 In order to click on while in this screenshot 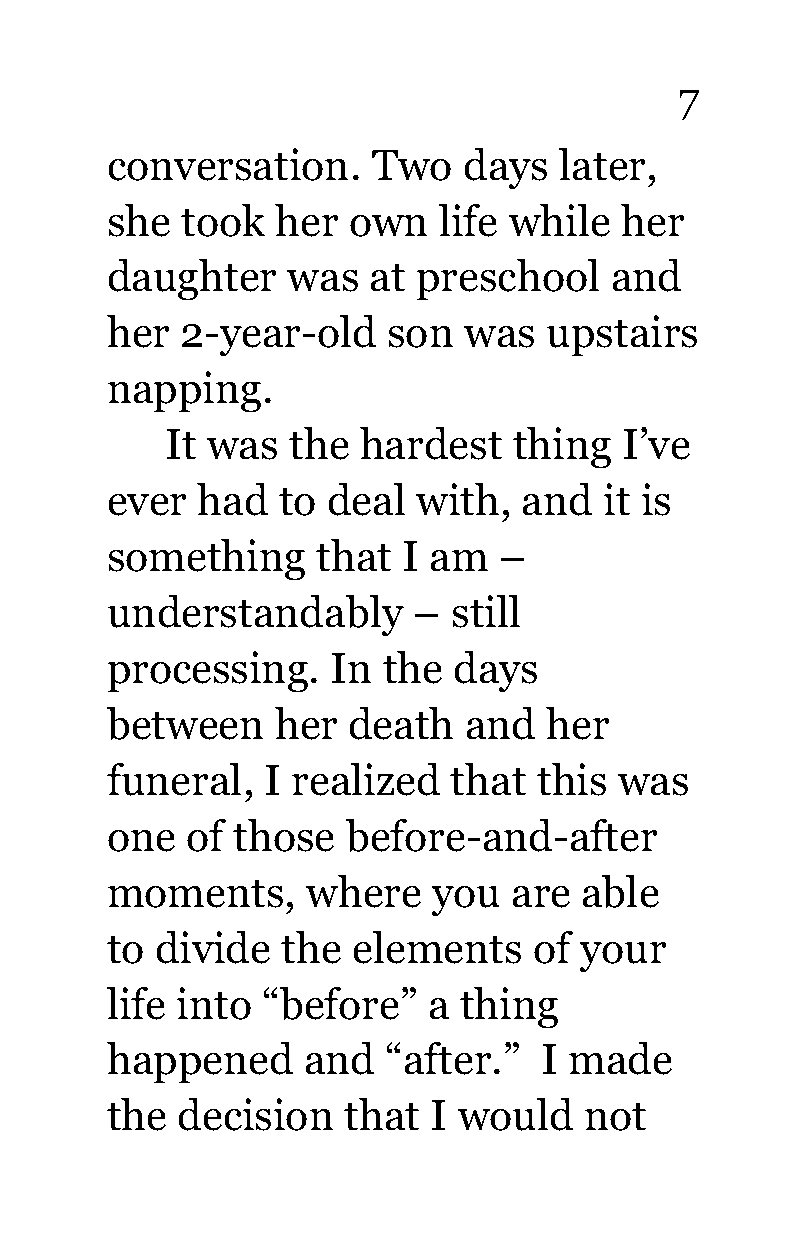, I will do `click(559, 220)`.
